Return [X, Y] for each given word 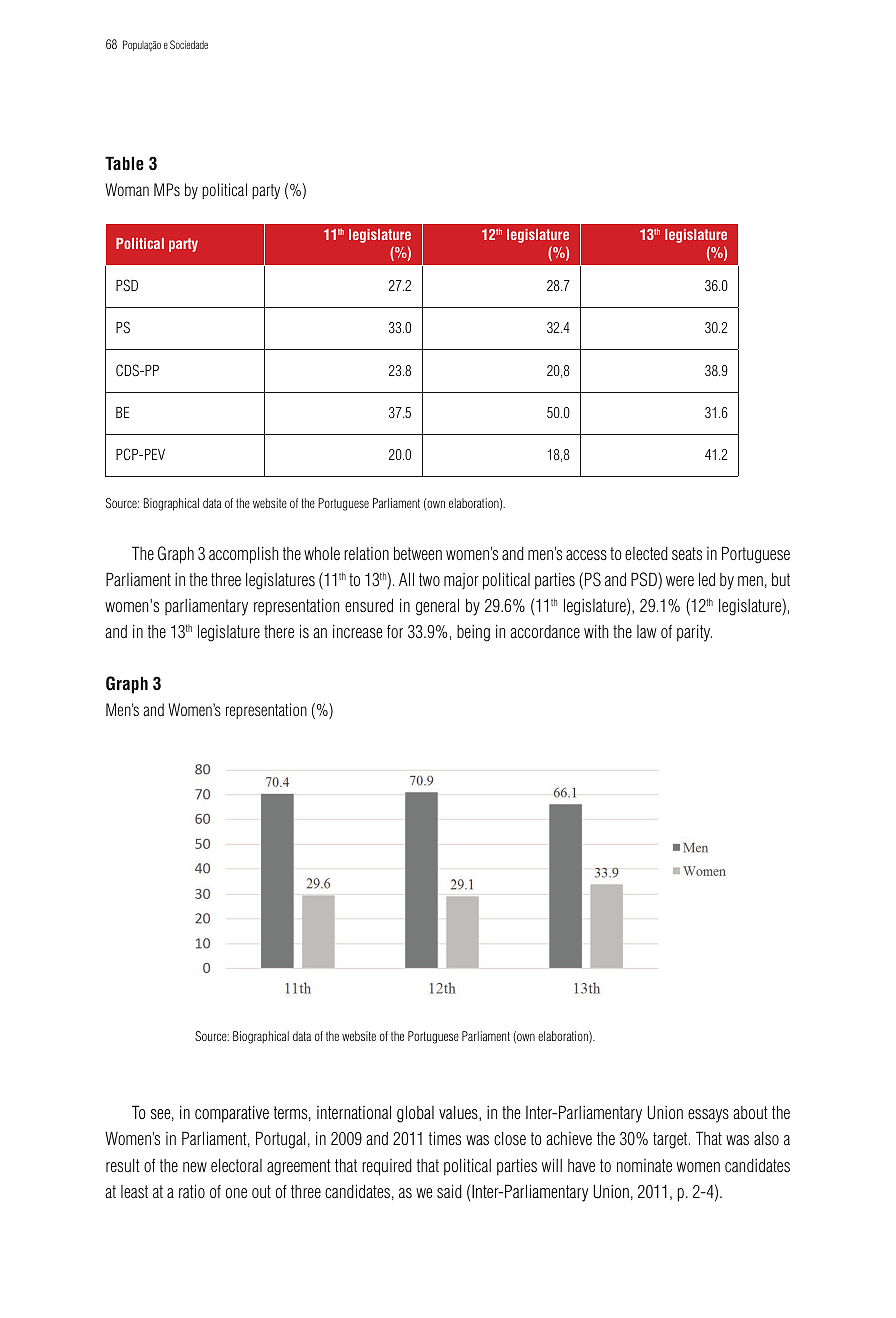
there [279, 631]
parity [694, 633]
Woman [127, 189]
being [473, 633]
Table [124, 163]
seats [687, 553]
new [195, 1167]
